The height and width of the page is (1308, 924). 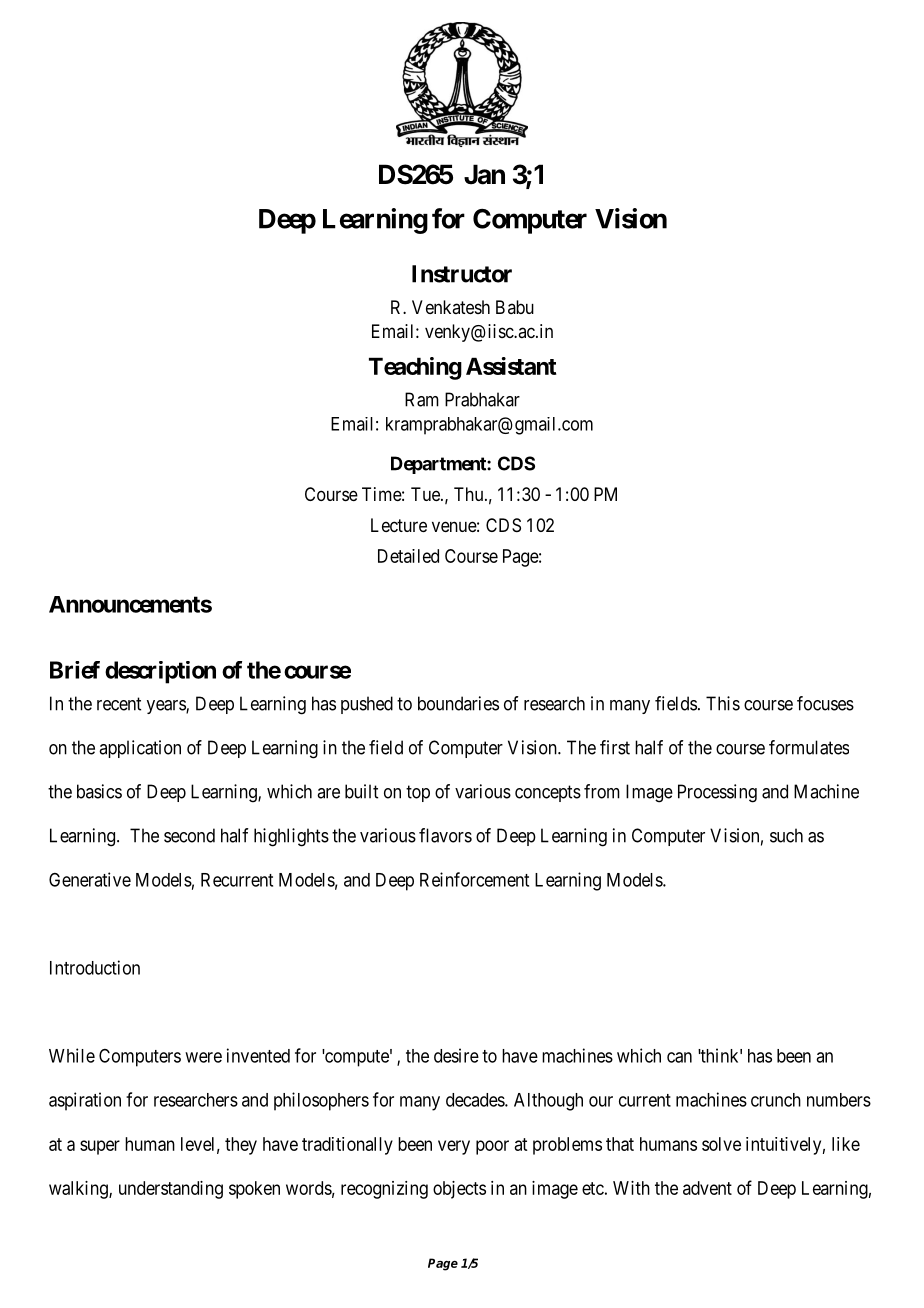 I want to click on This, so click(x=723, y=703).
